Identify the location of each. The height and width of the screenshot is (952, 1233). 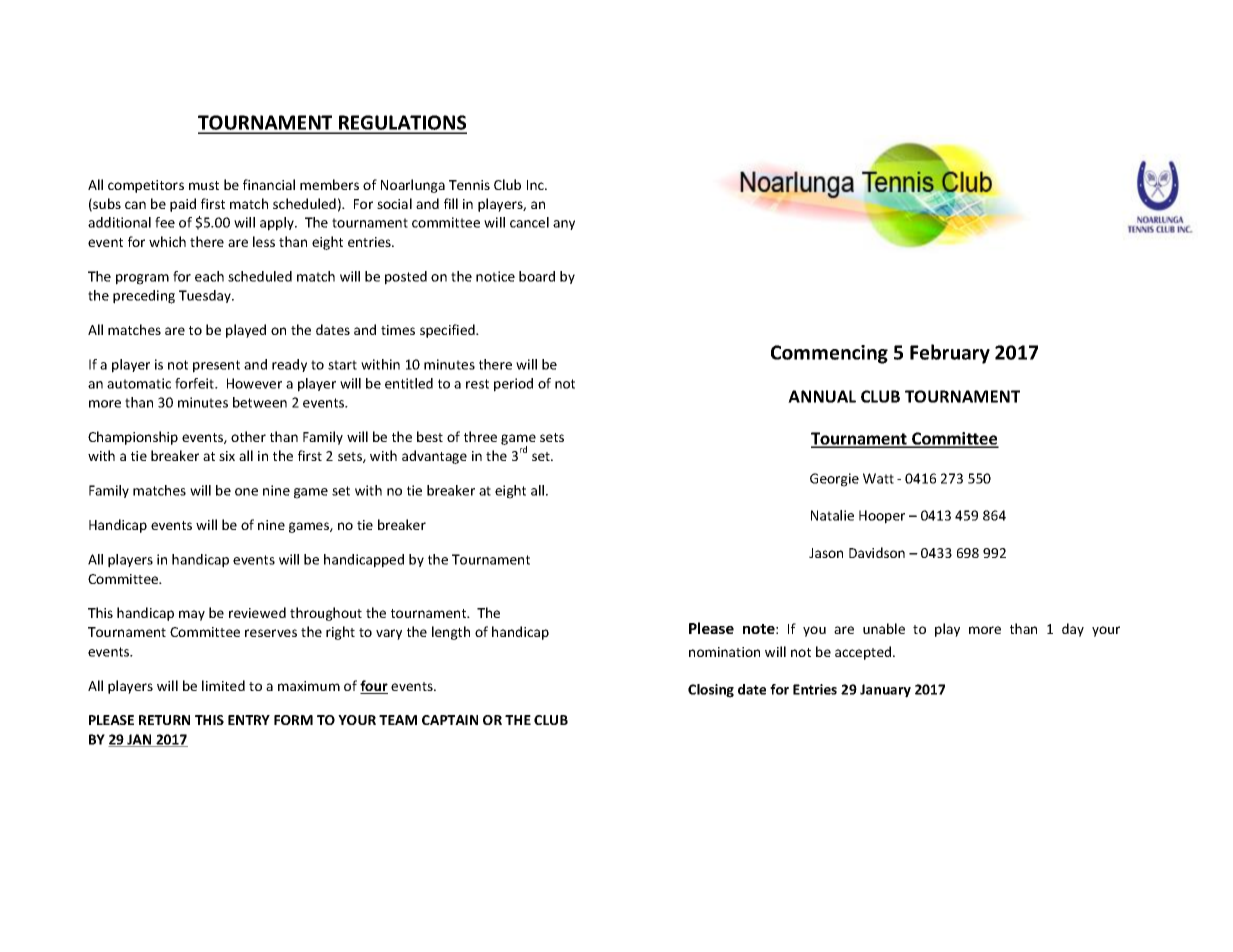
(209, 276).
